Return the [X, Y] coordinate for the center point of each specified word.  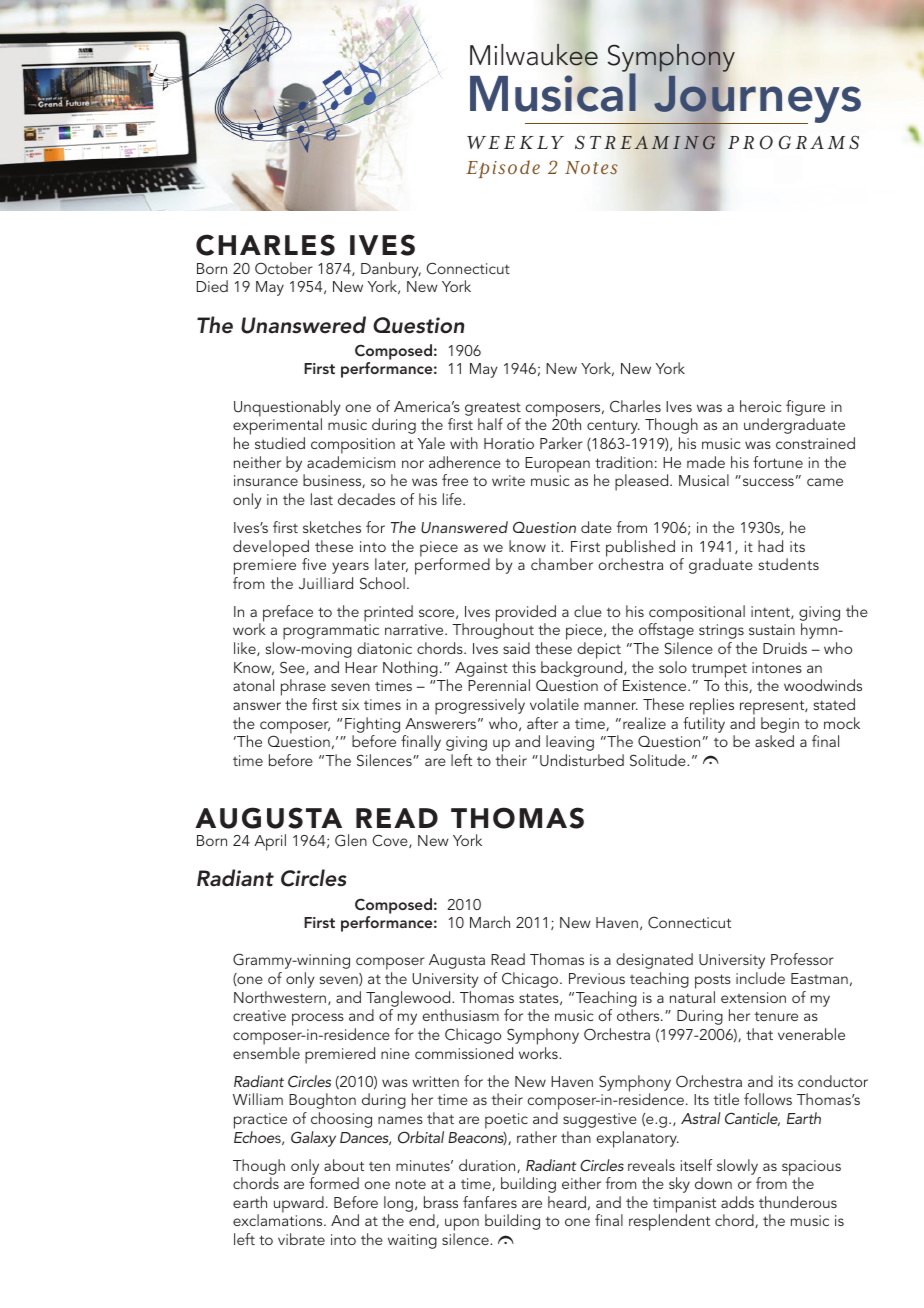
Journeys [756, 100]
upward [299, 1204]
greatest [493, 409]
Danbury [391, 270]
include [760, 978]
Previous [597, 978]
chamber [562, 564]
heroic [760, 406]
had [770, 546]
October [284, 268]
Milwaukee [534, 55]
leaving [570, 743]
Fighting [372, 725]
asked [774, 741]
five [314, 564]
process [318, 1019]
